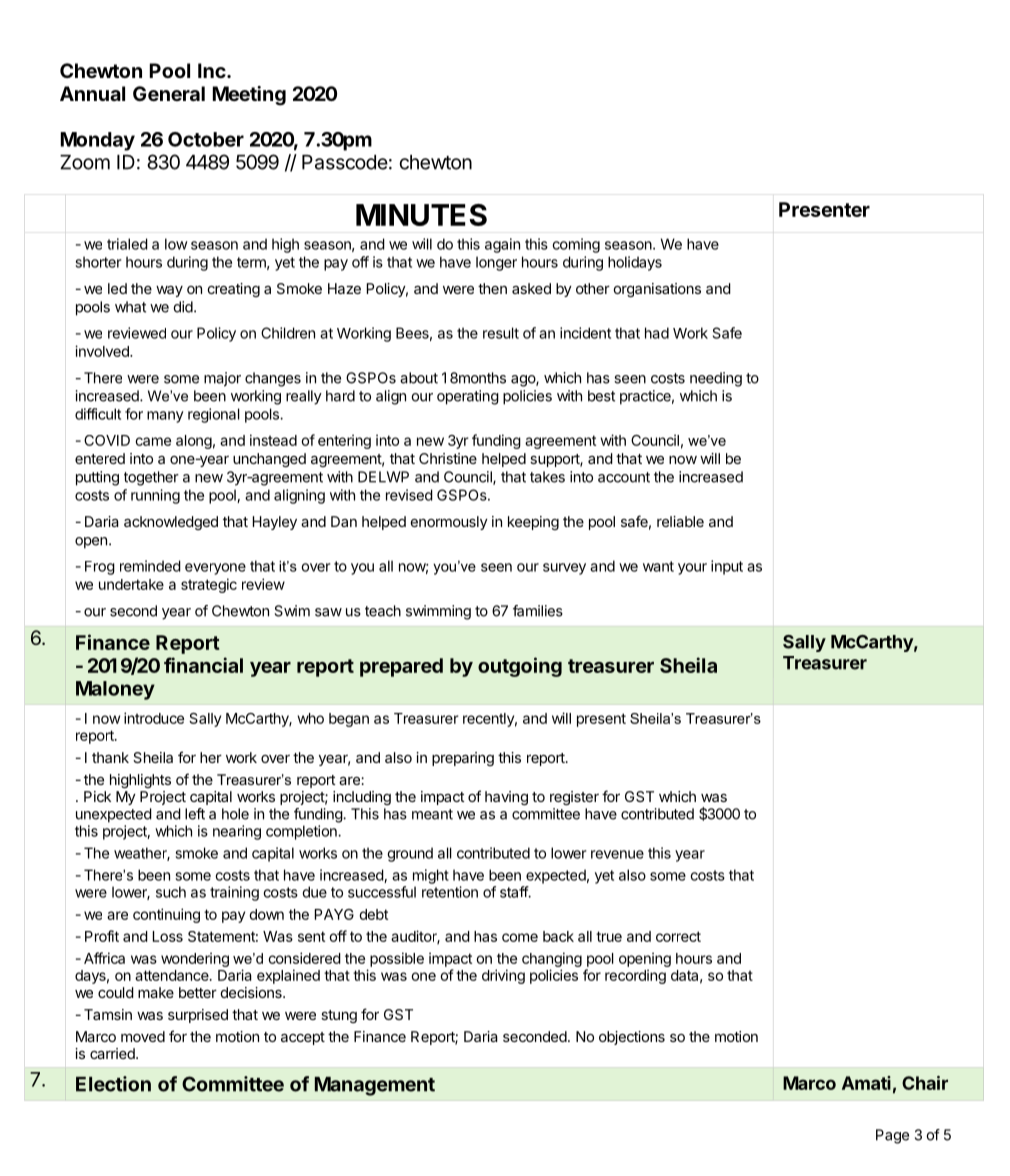 This page has width=1010, height=1176. I want to click on strategic, so click(209, 585).
